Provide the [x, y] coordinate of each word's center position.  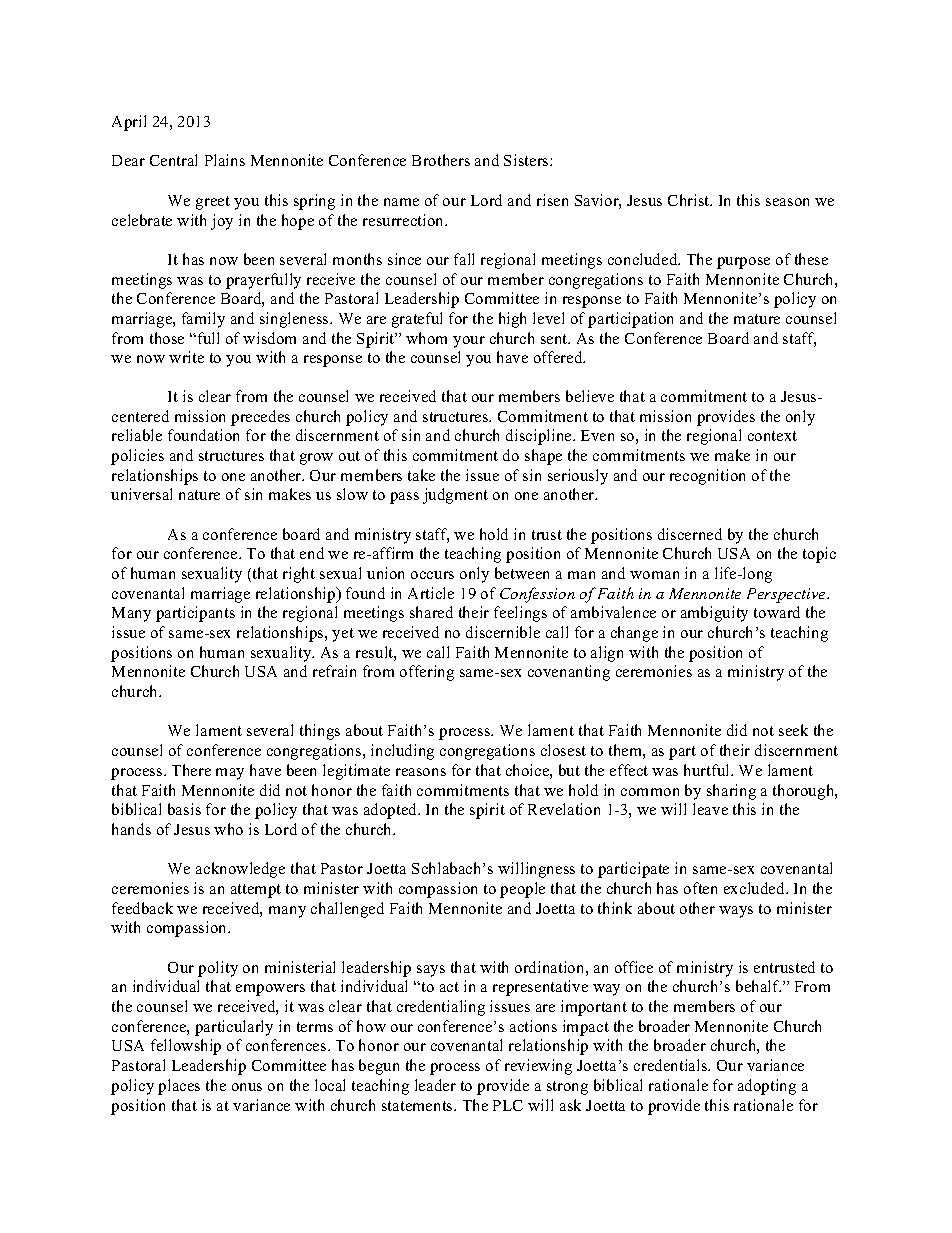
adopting [767, 1087]
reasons [421, 772]
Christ [690, 200]
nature [199, 495]
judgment [455, 496]
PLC [508, 1105]
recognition [707, 477]
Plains [225, 160]
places [179, 1087]
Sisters [527, 160]
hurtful [708, 770]
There [191, 770]
